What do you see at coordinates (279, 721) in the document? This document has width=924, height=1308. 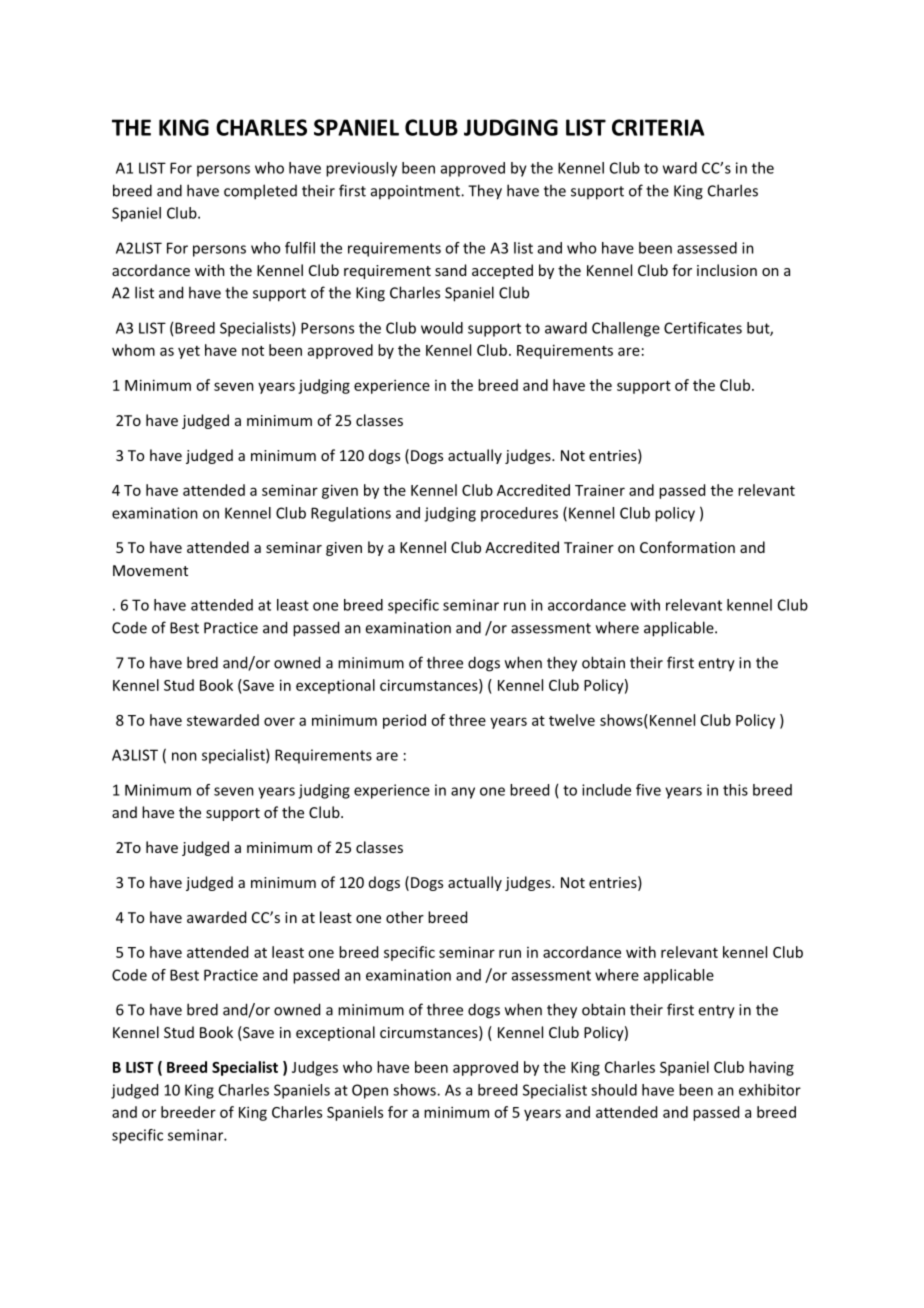 I see `over` at bounding box center [279, 721].
